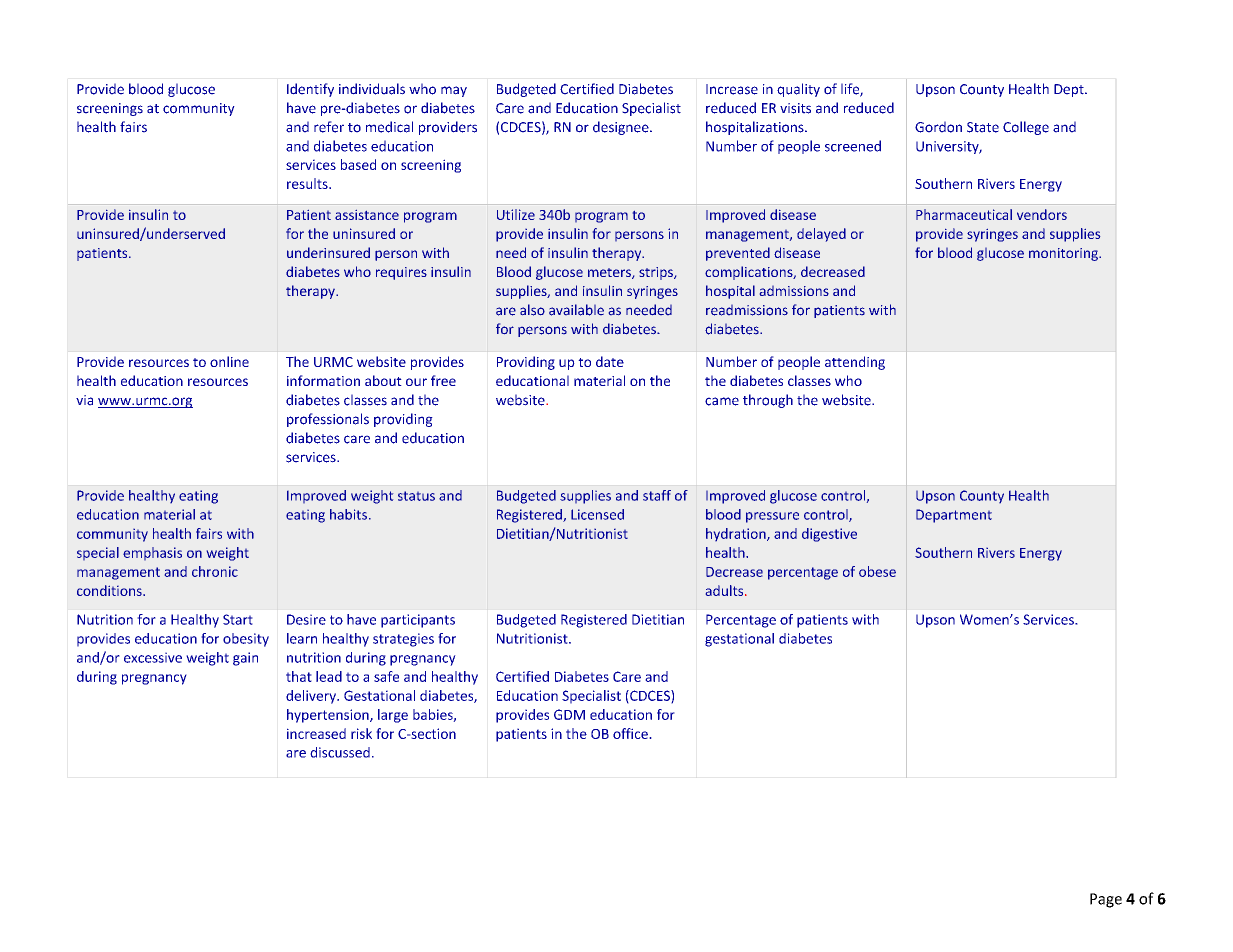 The height and width of the image is (952, 1233). Describe the element at coordinates (610, 361) in the image. I see `date` at that location.
